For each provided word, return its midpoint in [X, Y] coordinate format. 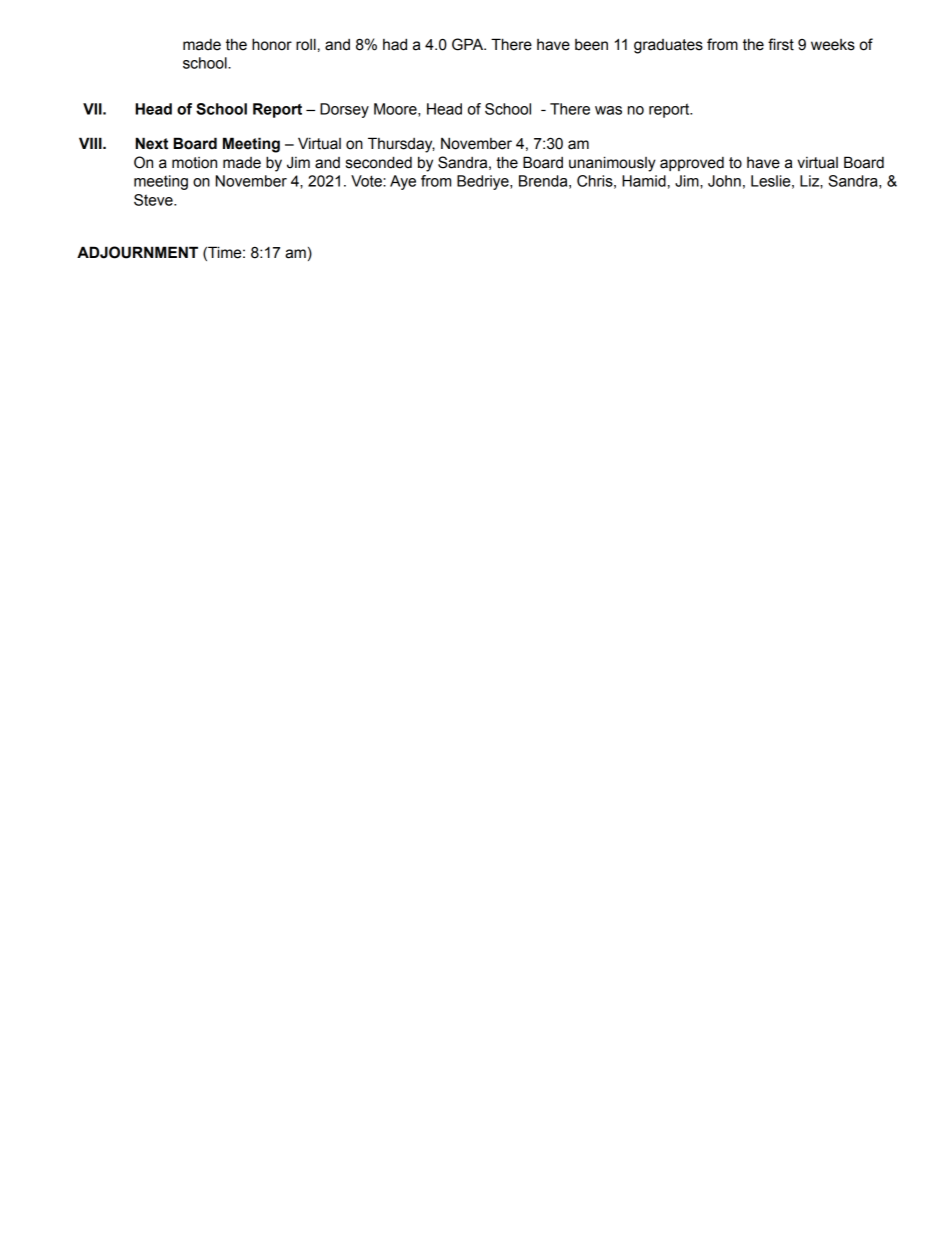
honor [272, 44]
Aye [403, 182]
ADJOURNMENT [137, 252]
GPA [469, 44]
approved [692, 164]
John [724, 181]
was [608, 110]
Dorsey [344, 110]
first [781, 44]
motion [194, 163]
